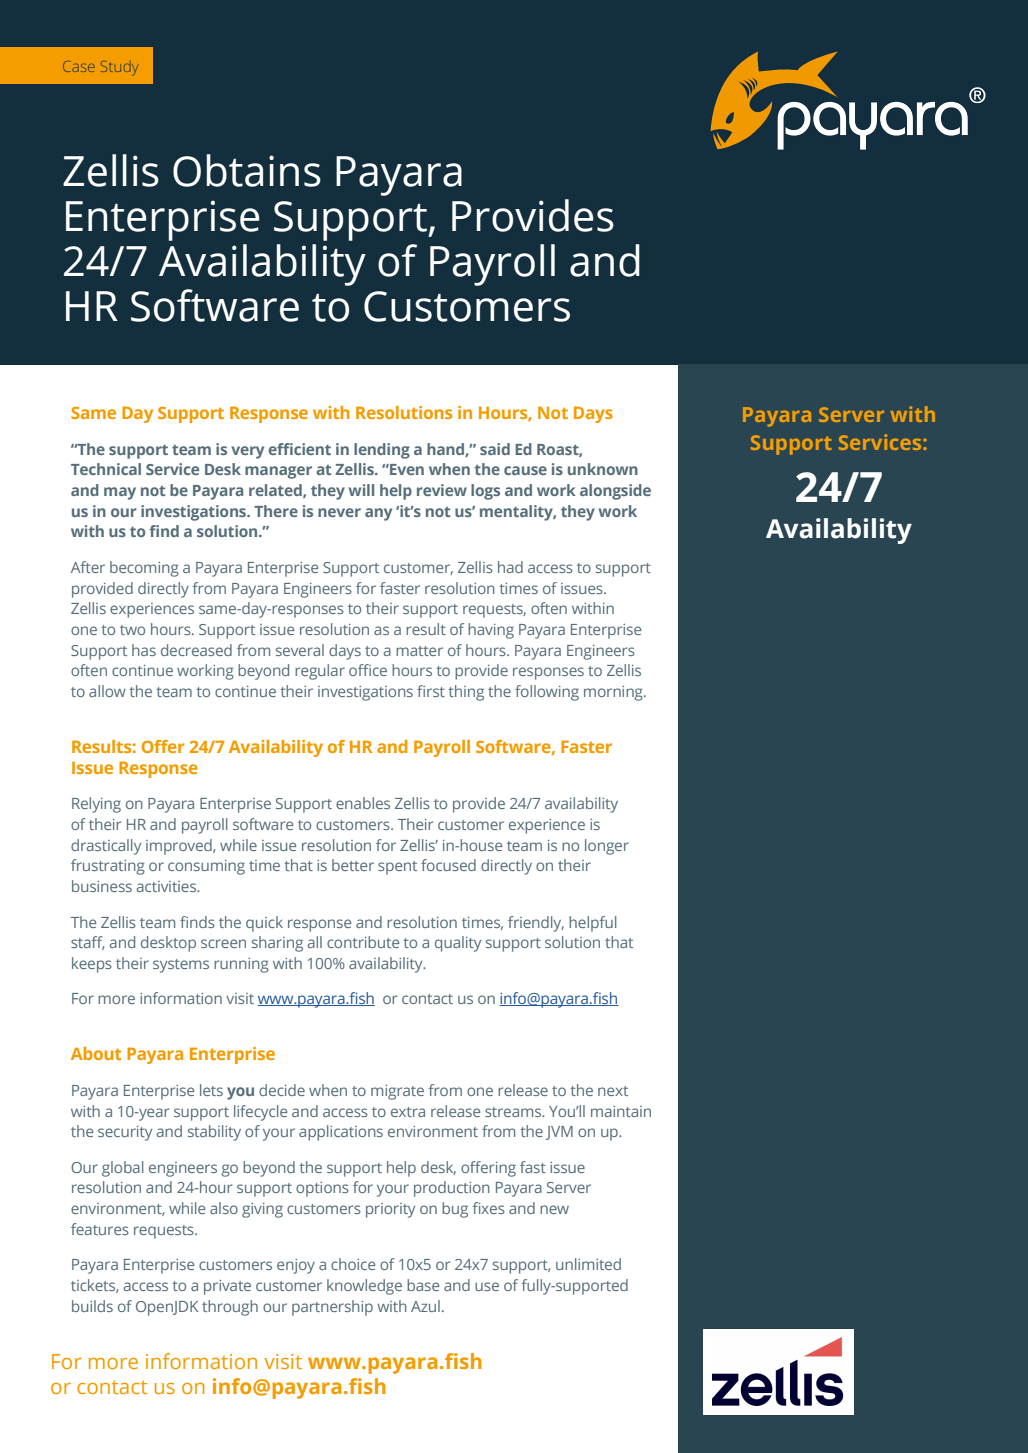 The width and height of the page is (1028, 1453). Describe the element at coordinates (247, 170) in the page. I see `Obtains` at that location.
